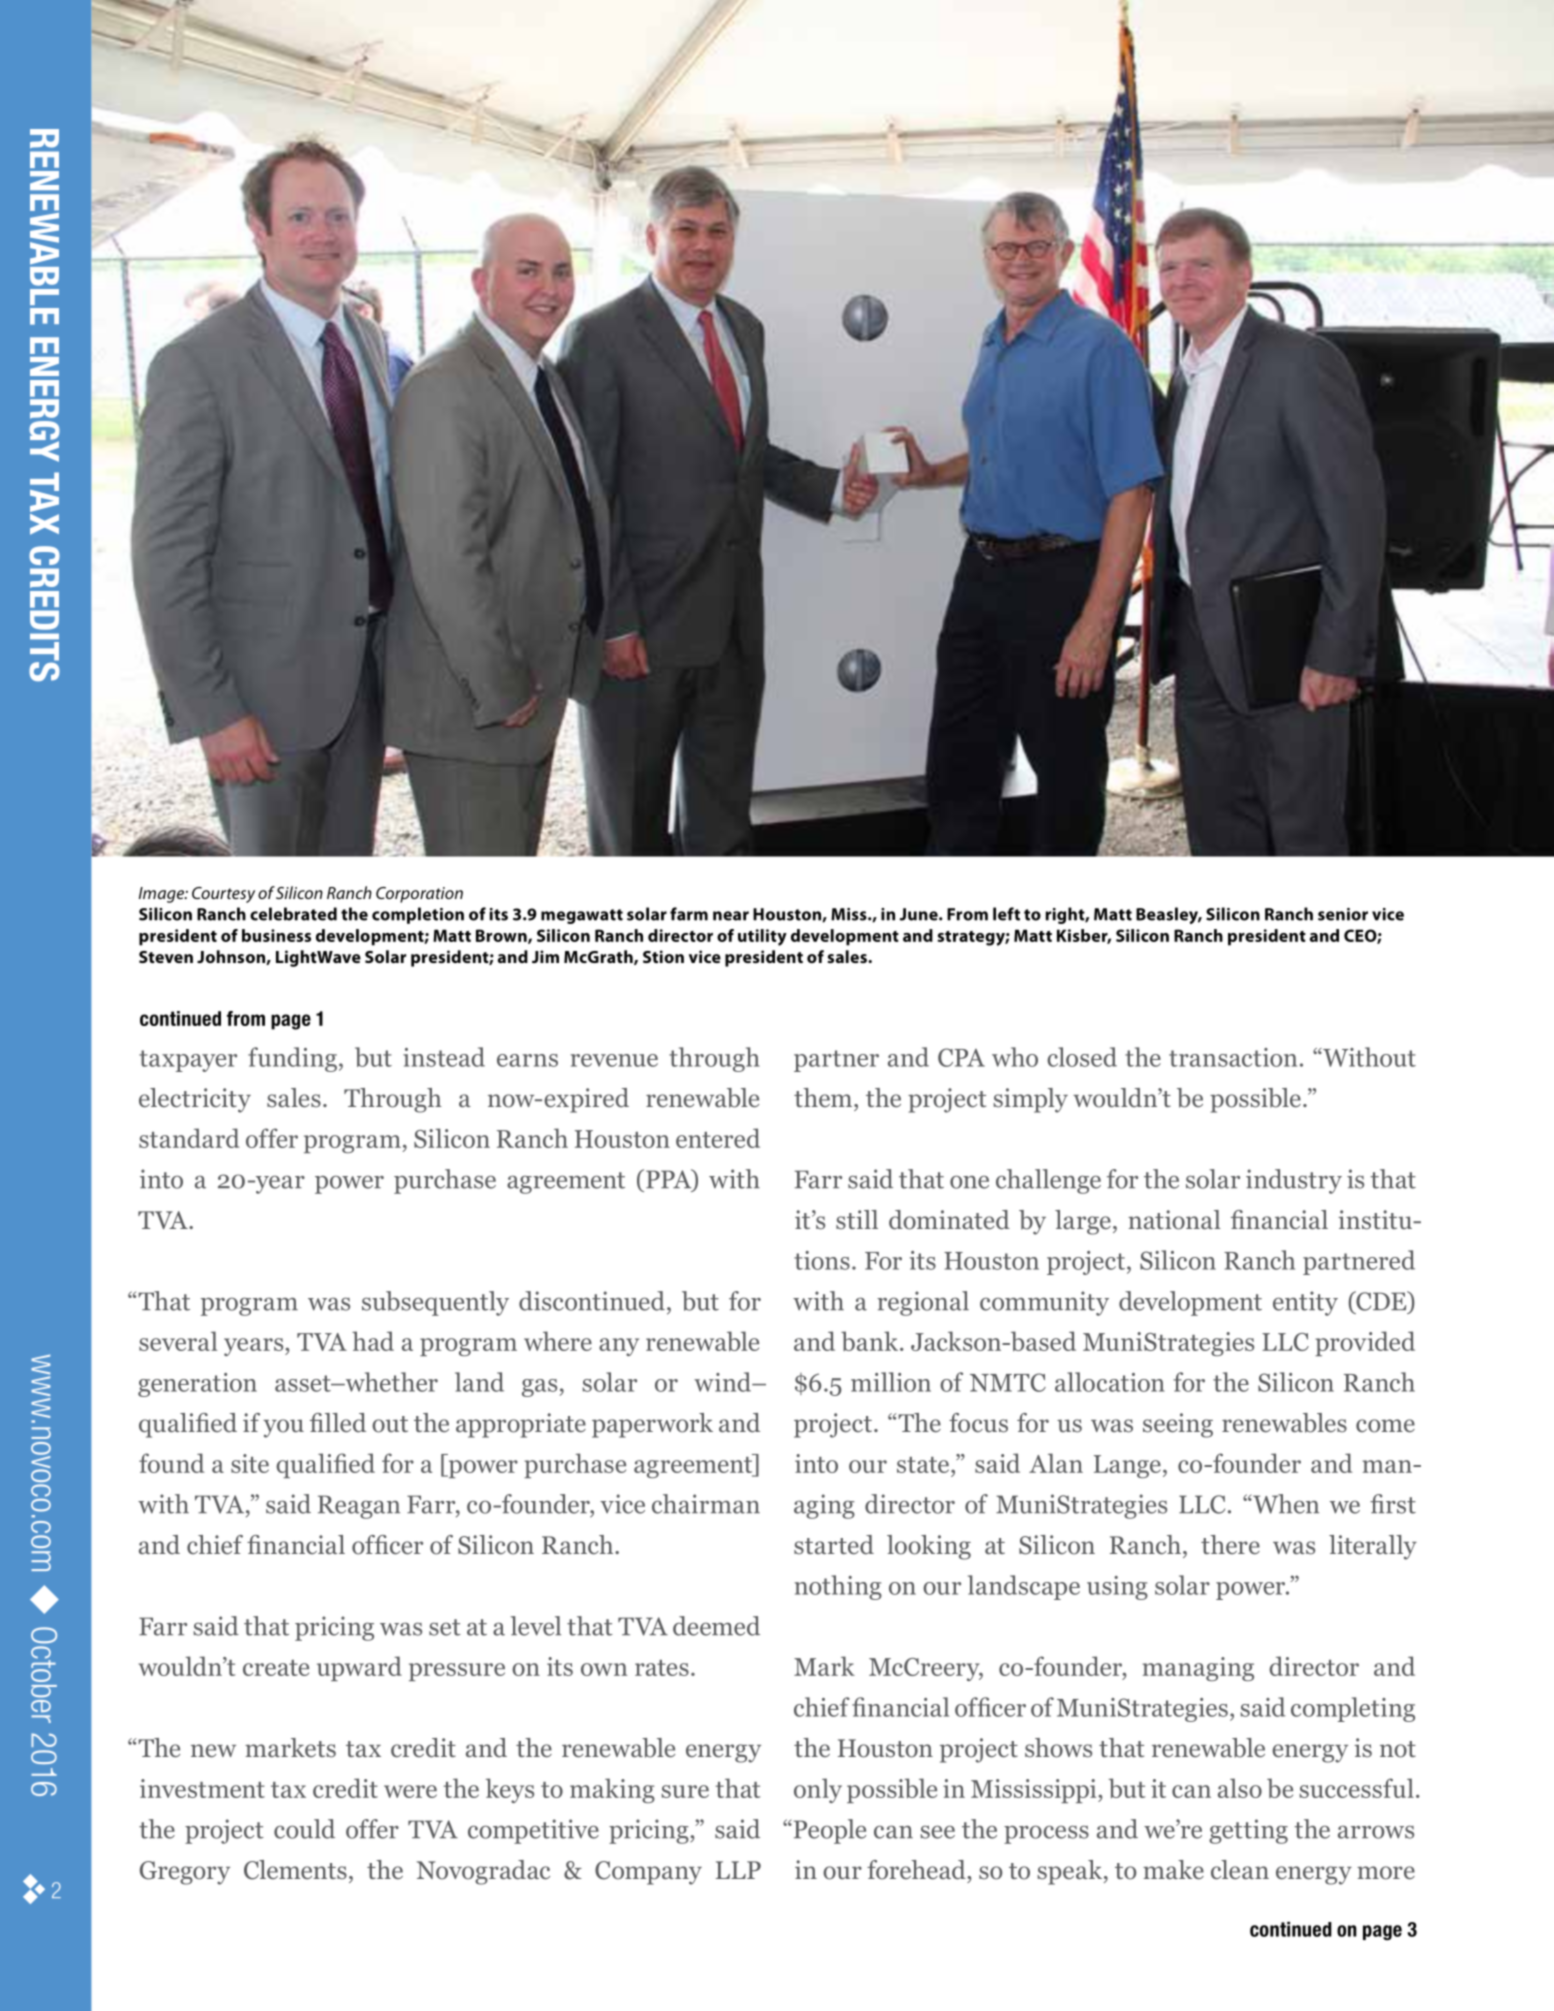 The height and width of the screenshot is (2011, 1554). Describe the element at coordinates (293, 914) in the screenshot. I see `celebrated` at that location.
